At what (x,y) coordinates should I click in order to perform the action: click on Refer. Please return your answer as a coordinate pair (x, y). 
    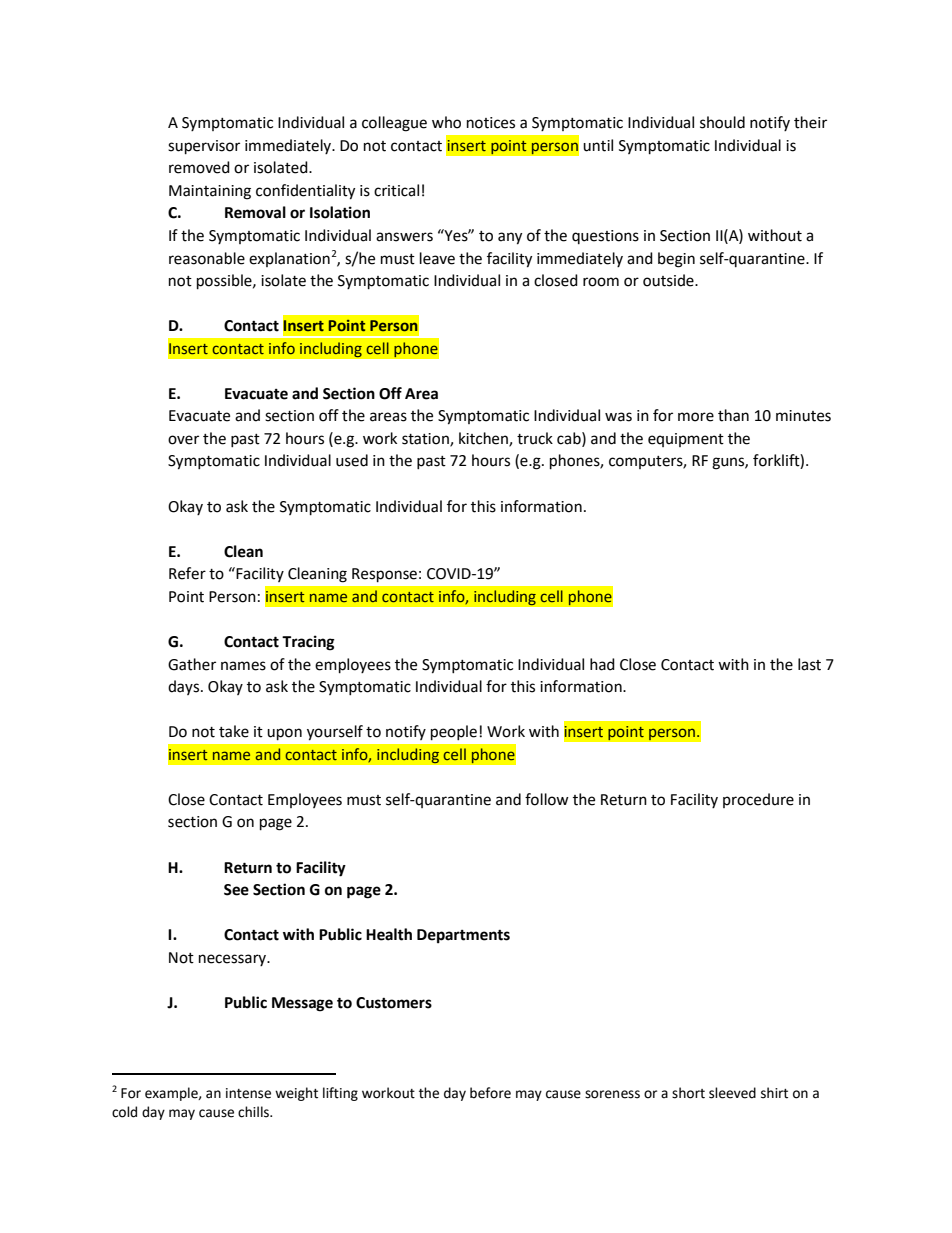
    Looking at the image, I should click on (187, 573).
